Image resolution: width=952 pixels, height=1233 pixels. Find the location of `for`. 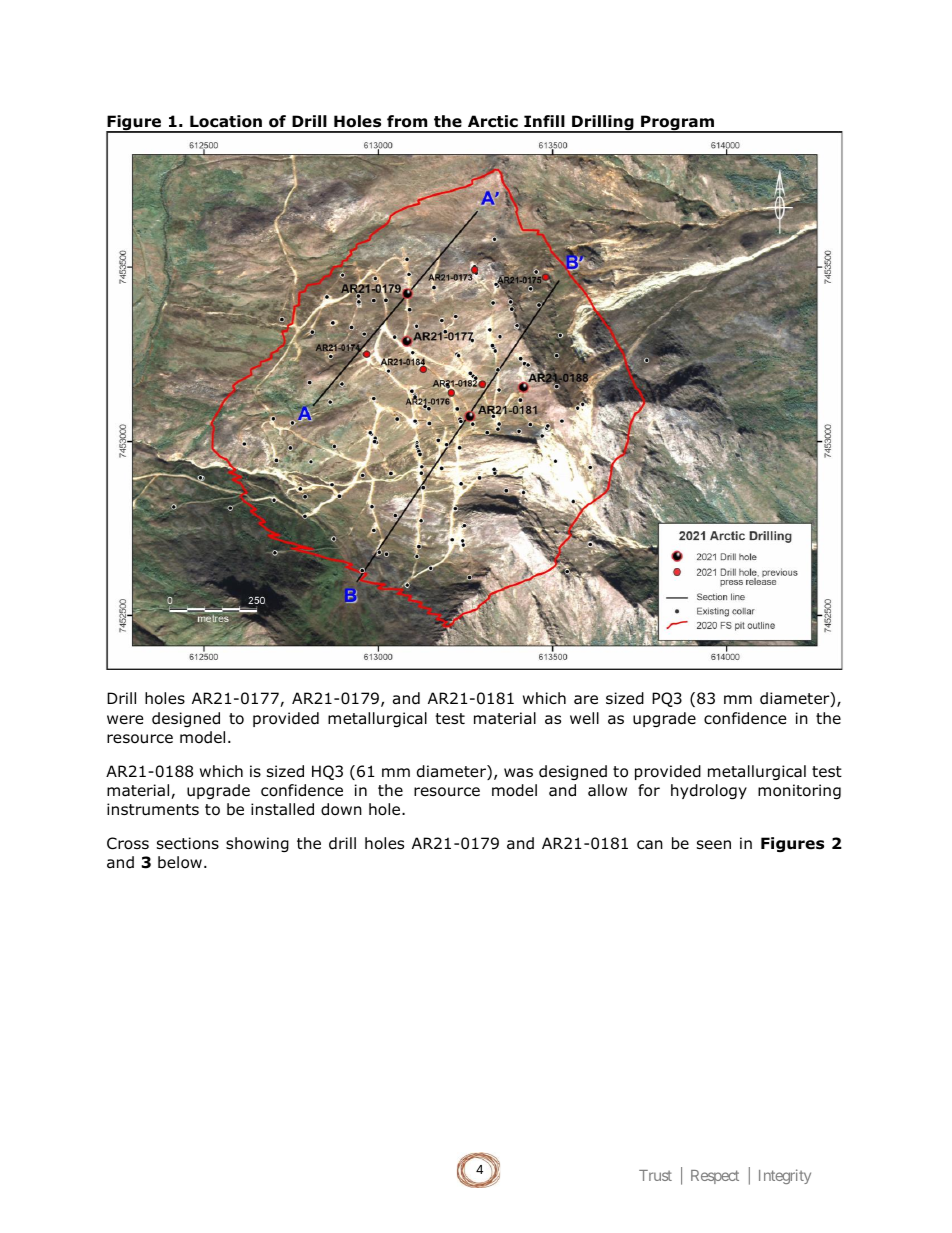

for is located at coordinates (649, 790).
